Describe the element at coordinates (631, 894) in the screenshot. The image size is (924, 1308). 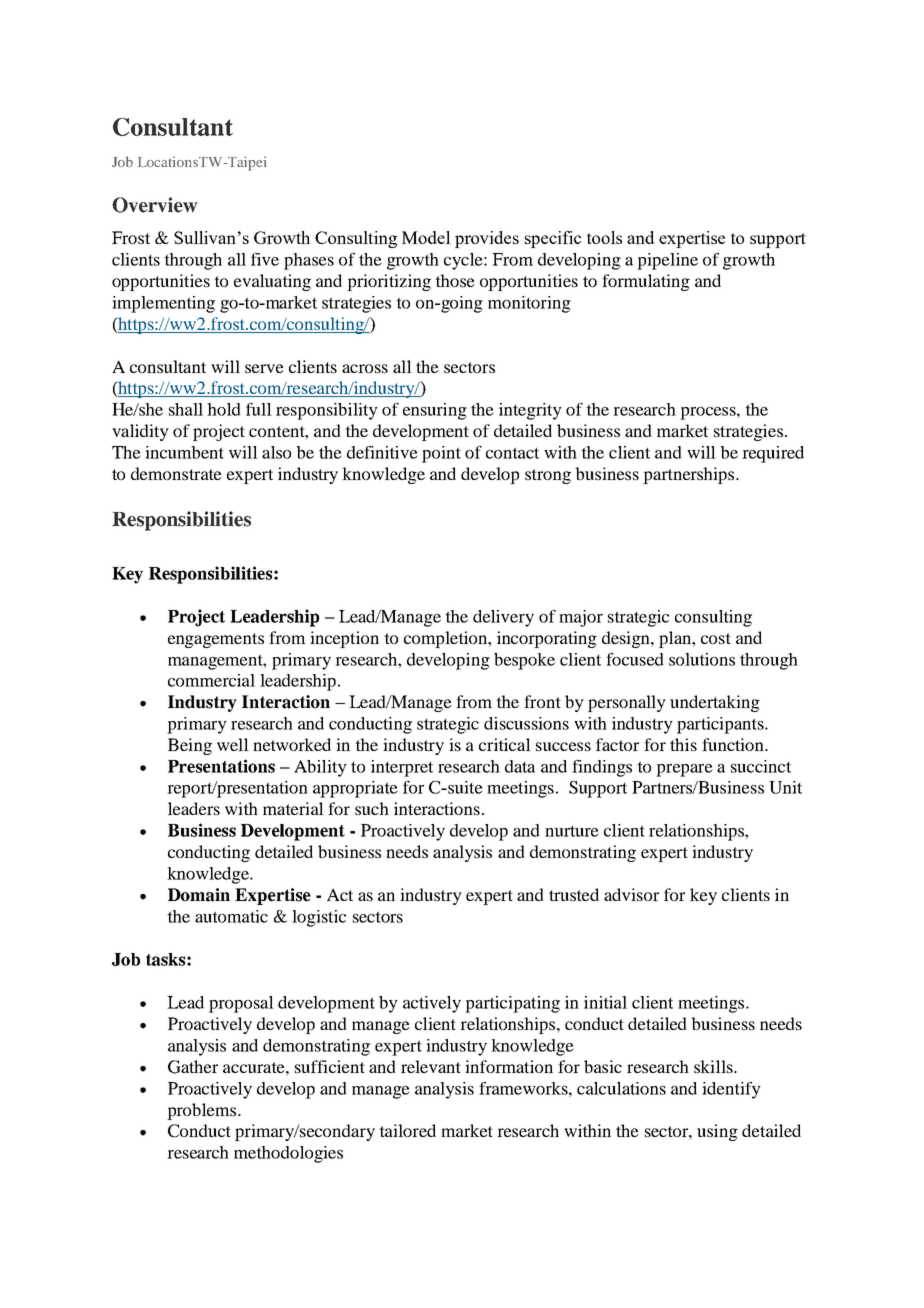
I see `advisor` at that location.
